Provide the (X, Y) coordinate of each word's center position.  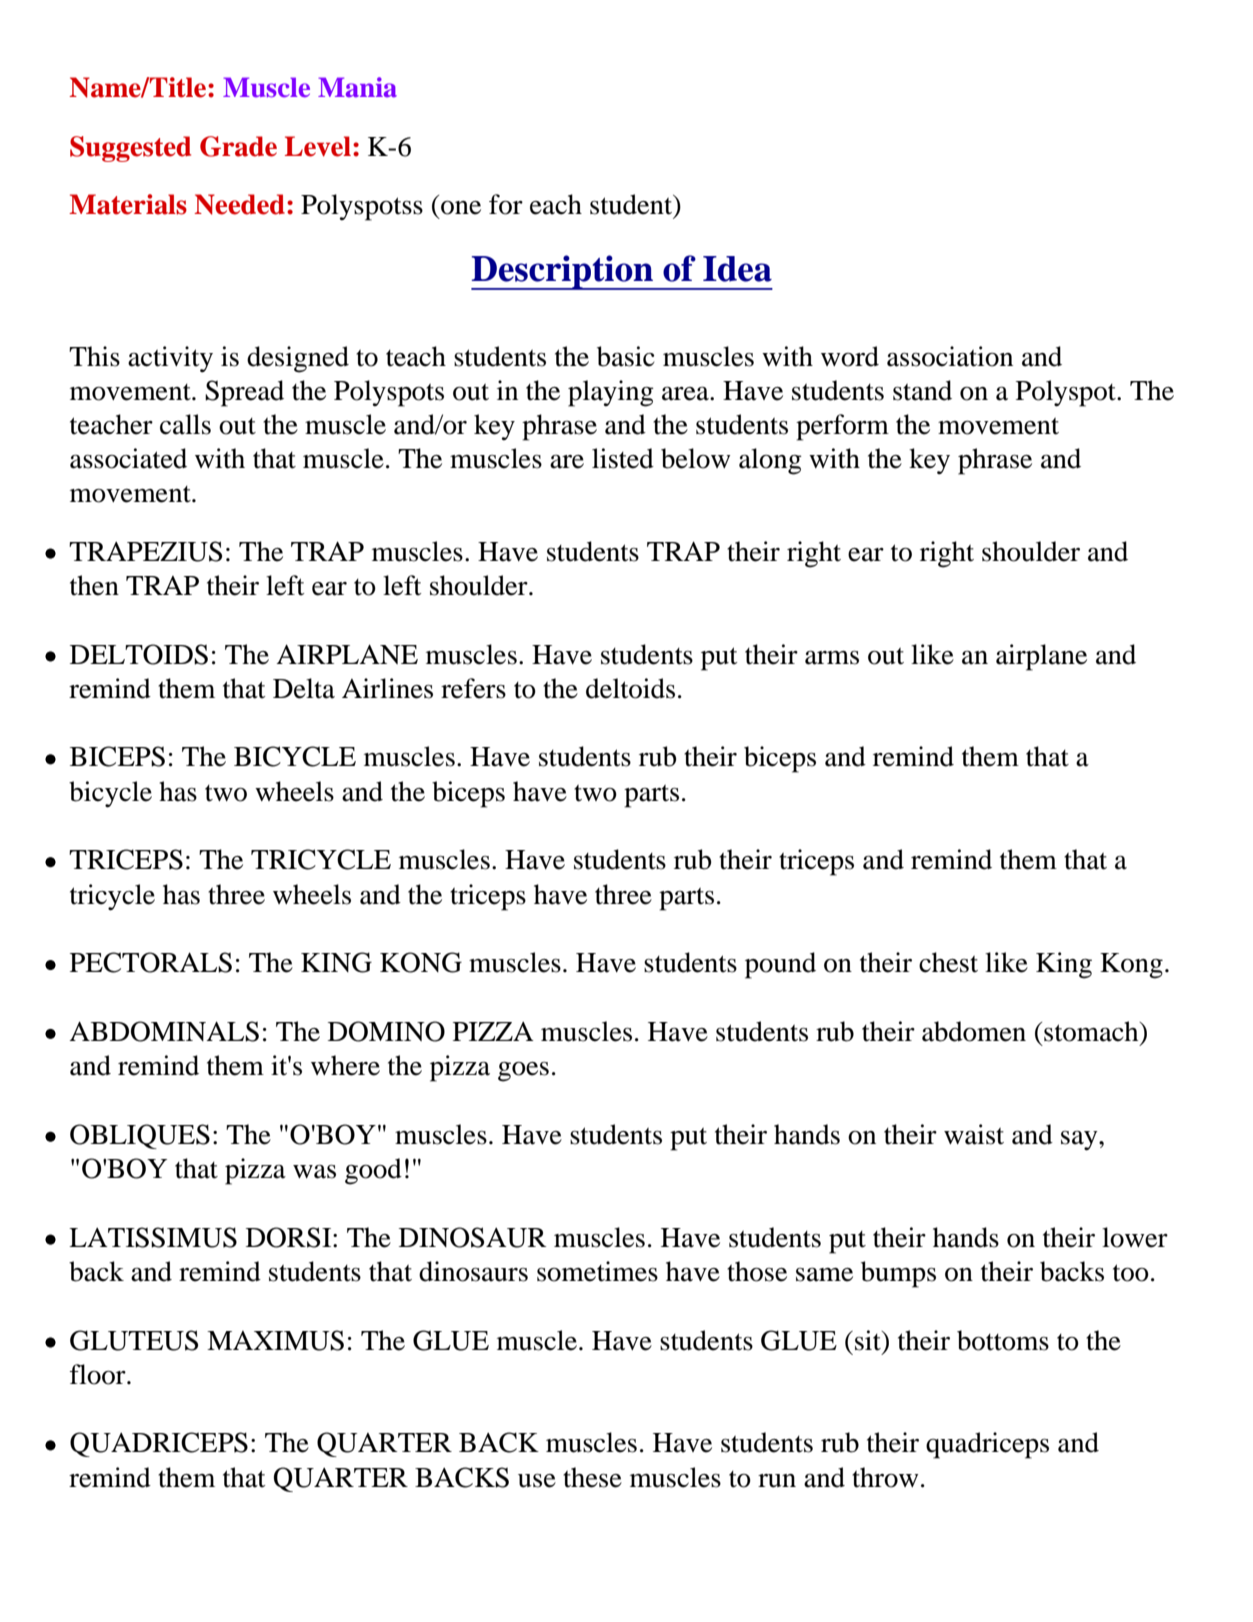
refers (473, 688)
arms (832, 658)
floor (99, 1374)
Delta (304, 688)
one (461, 208)
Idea (737, 269)
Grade (238, 146)
